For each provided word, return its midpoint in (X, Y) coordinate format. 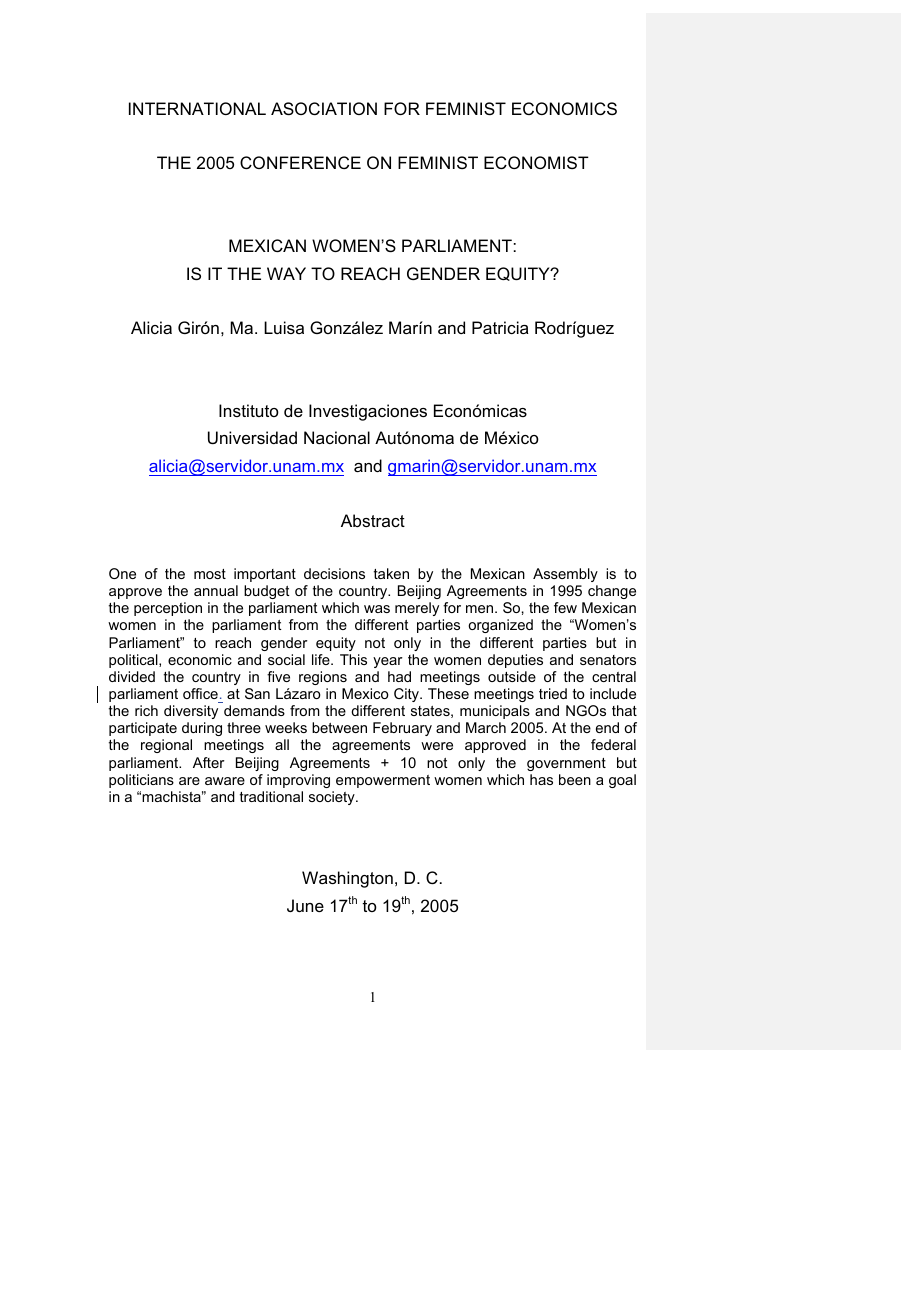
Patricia (500, 327)
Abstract (373, 520)
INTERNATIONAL (197, 108)
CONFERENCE (300, 162)
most (210, 574)
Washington (347, 879)
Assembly (565, 575)
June (305, 905)
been (575, 779)
